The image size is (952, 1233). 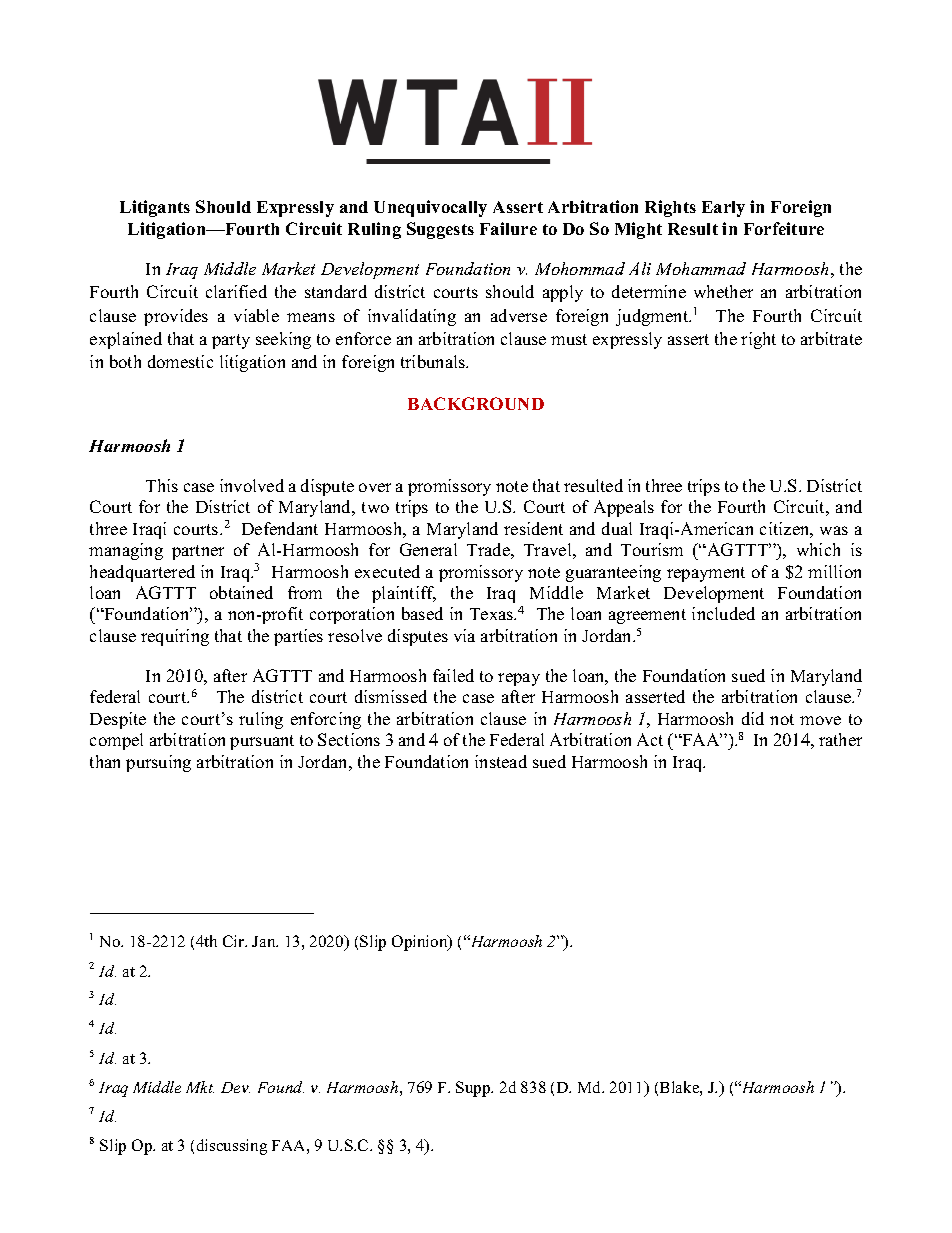 What do you see at coordinates (453, 675) in the image?
I see `failed` at bounding box center [453, 675].
